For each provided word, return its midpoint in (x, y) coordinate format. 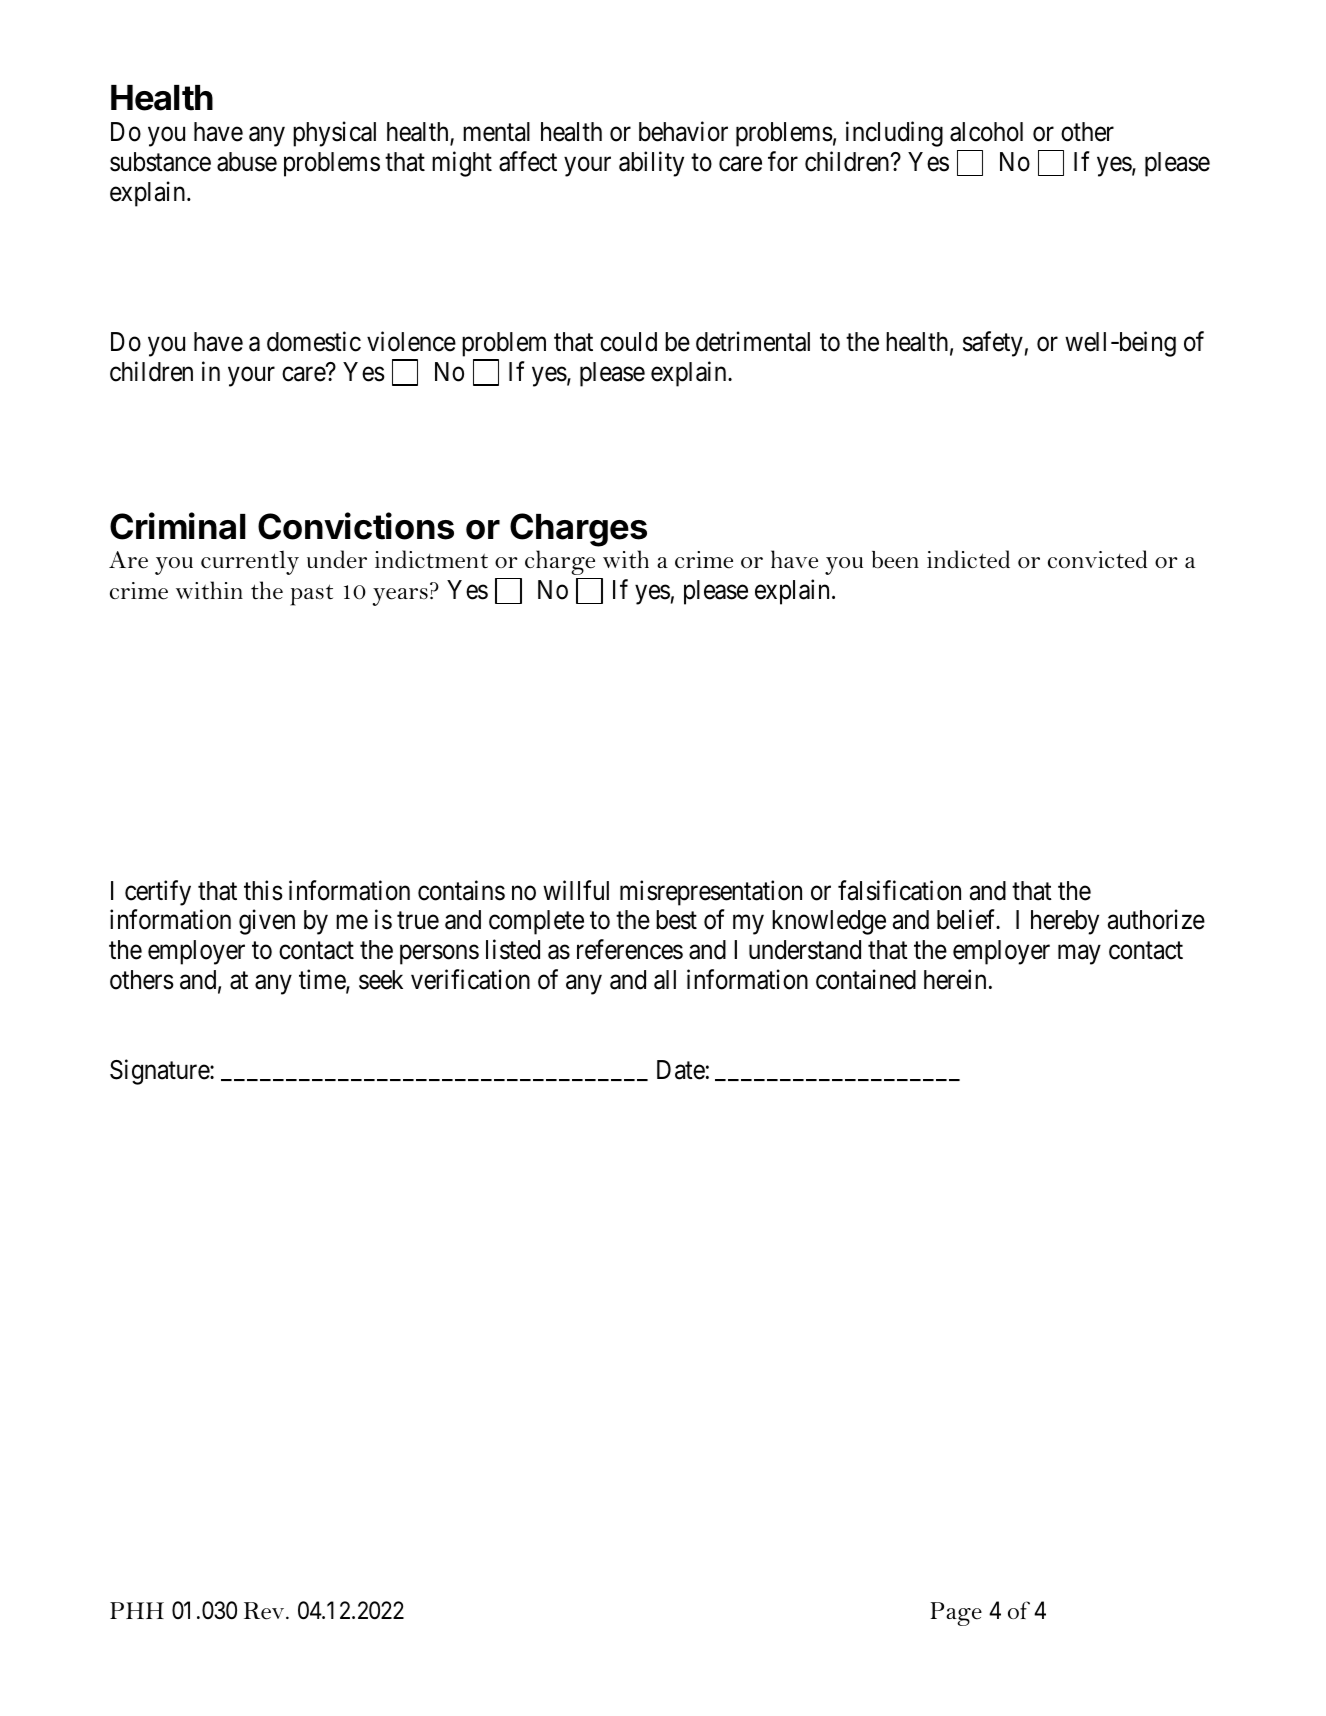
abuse (247, 162)
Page (956, 1614)
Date (681, 1070)
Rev (265, 1611)
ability (651, 164)
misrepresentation (711, 893)
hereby (1065, 922)
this (263, 890)
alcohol (986, 132)
